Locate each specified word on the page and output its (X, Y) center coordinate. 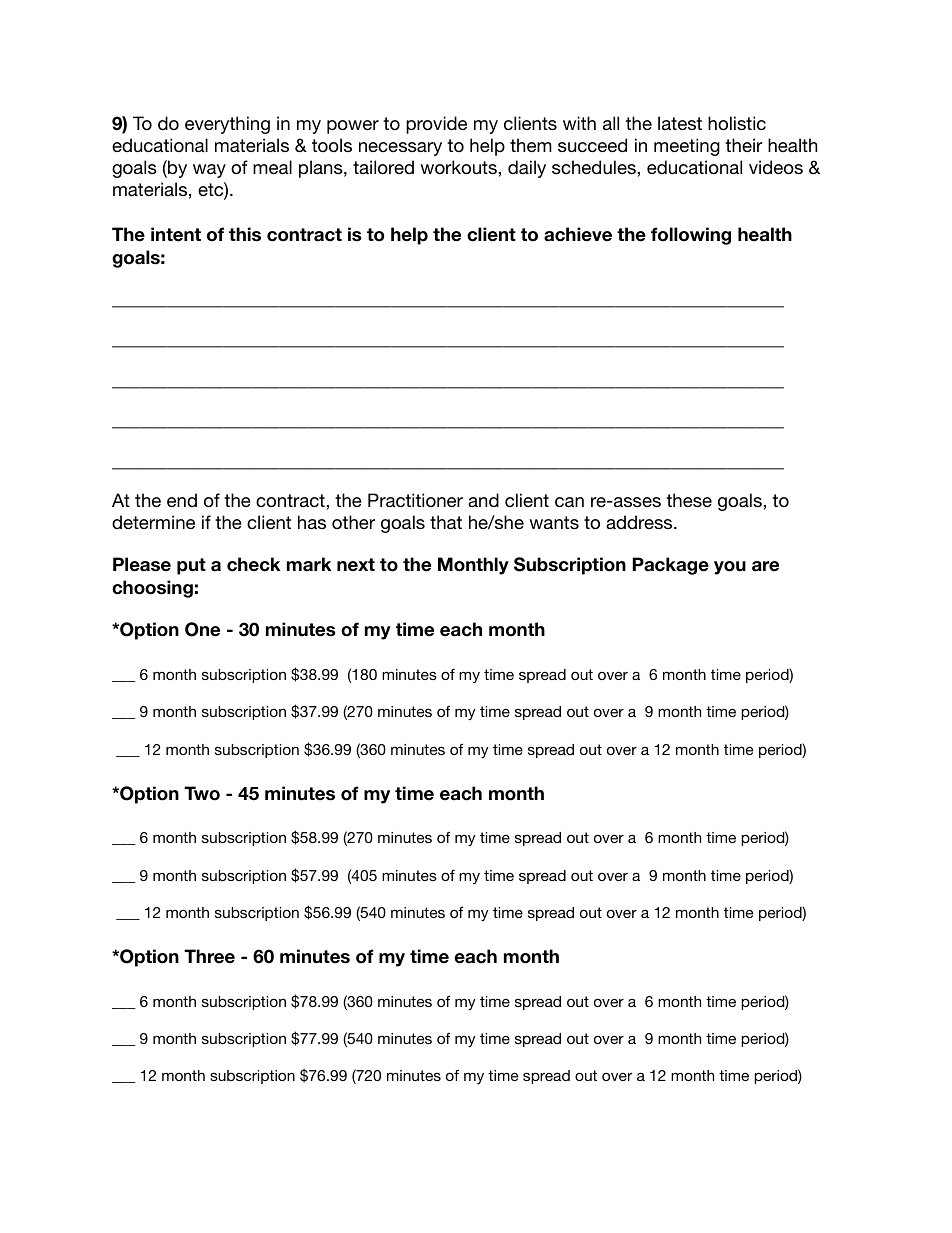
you (730, 568)
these (689, 500)
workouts (459, 167)
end (182, 500)
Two (202, 793)
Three (209, 956)
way (209, 171)
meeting (687, 147)
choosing (152, 589)
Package (670, 566)
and (483, 500)
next (356, 565)
